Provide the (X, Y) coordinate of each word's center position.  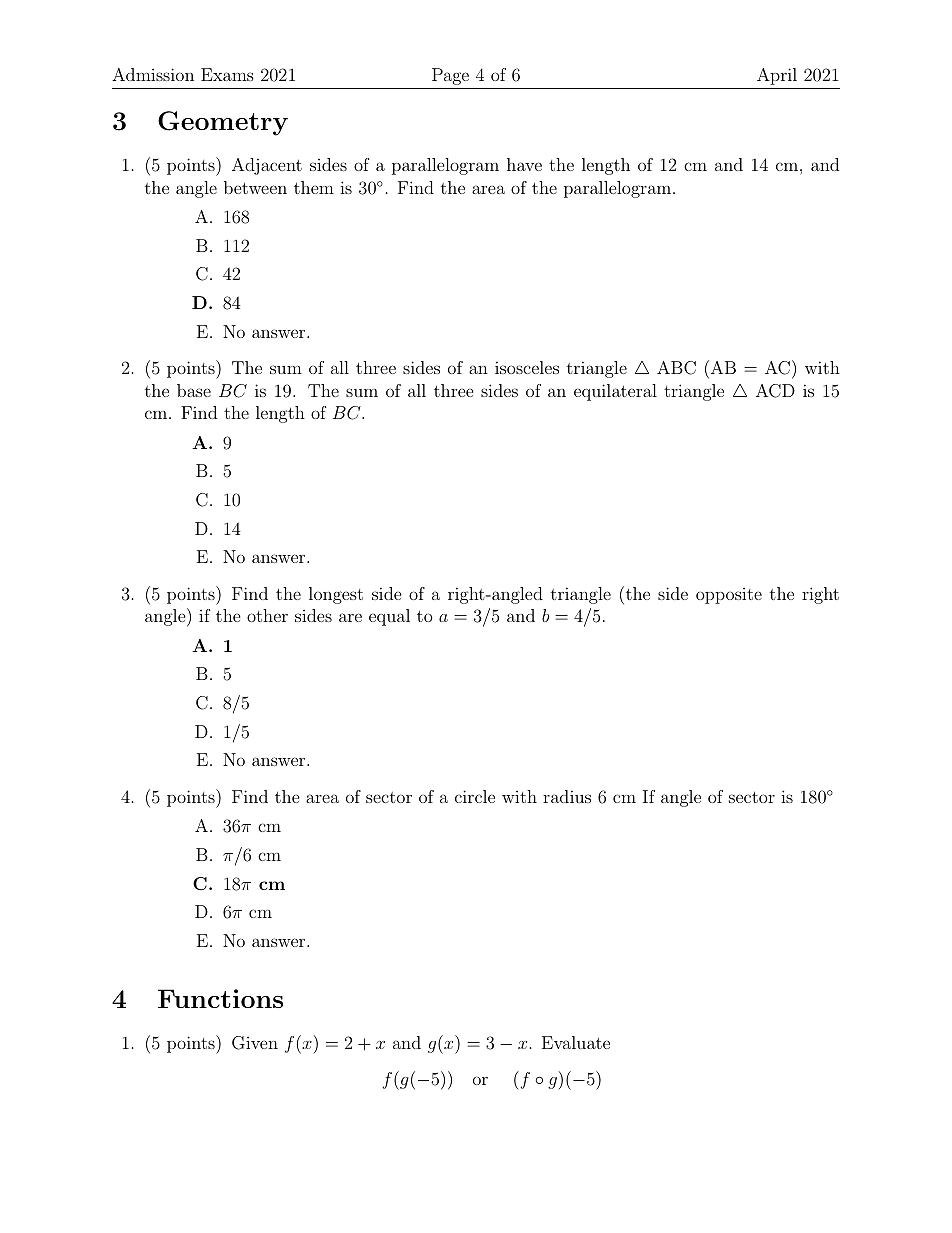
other (267, 615)
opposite (729, 596)
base (194, 390)
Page (450, 76)
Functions (220, 998)
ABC (676, 368)
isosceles (527, 367)
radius (567, 796)
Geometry (223, 123)
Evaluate (576, 1042)
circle (475, 796)
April (777, 76)
